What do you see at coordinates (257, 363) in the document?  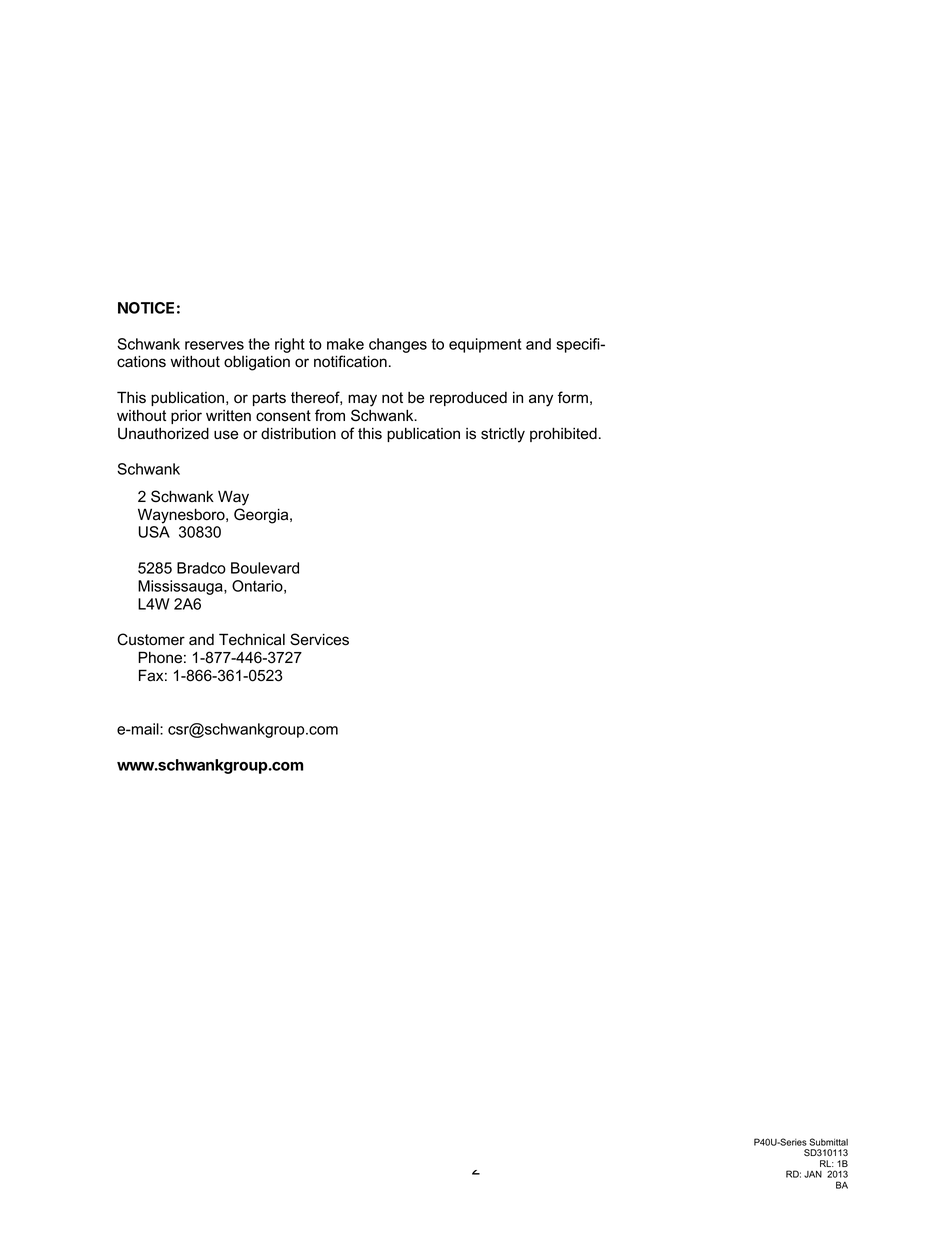 I see `obligation` at bounding box center [257, 363].
